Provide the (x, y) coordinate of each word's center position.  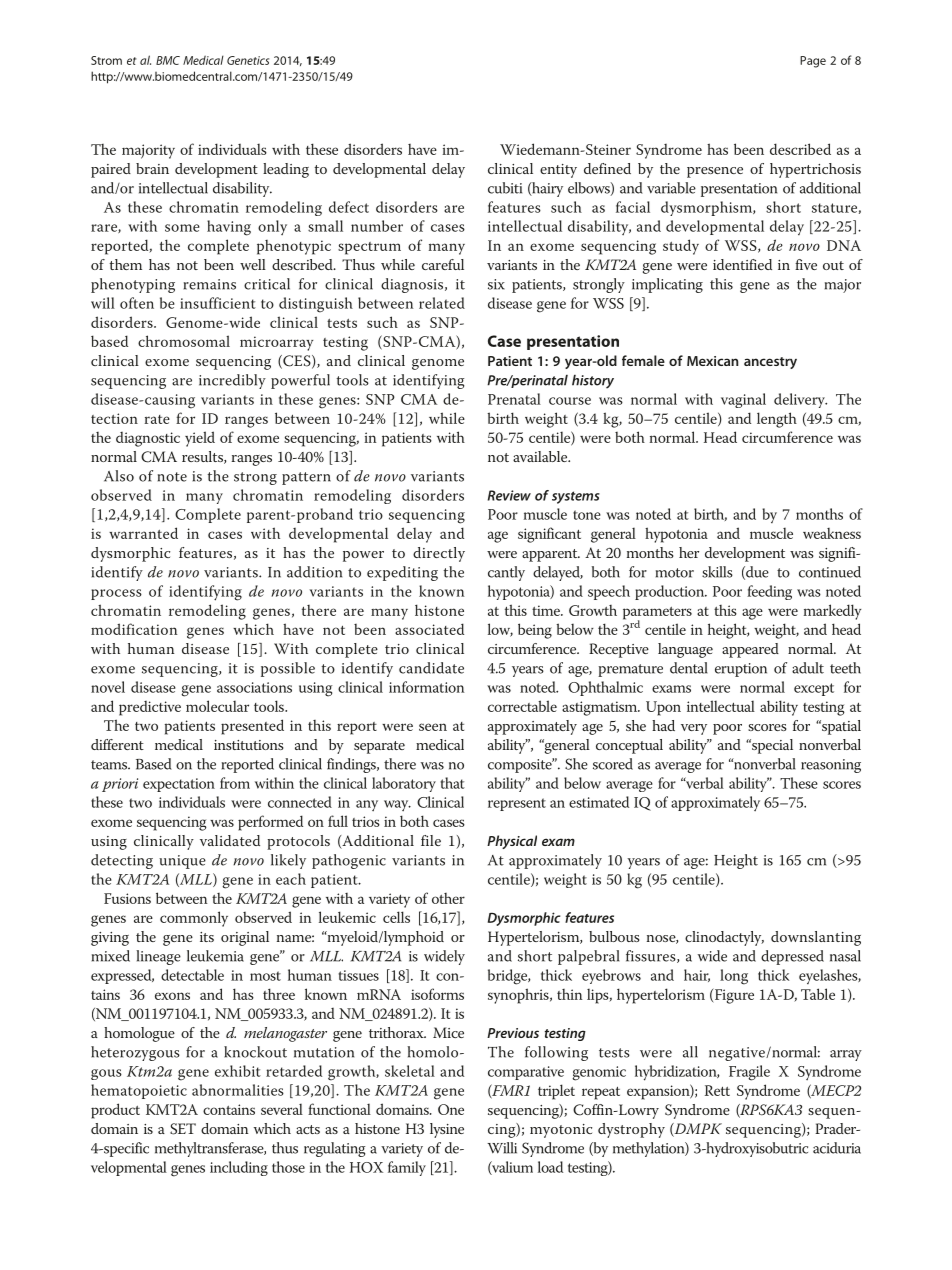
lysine (447, 1130)
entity (558, 171)
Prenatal (514, 399)
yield (200, 439)
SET (183, 1129)
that (452, 783)
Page (813, 62)
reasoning (831, 766)
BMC (168, 60)
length (777, 420)
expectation (179, 785)
